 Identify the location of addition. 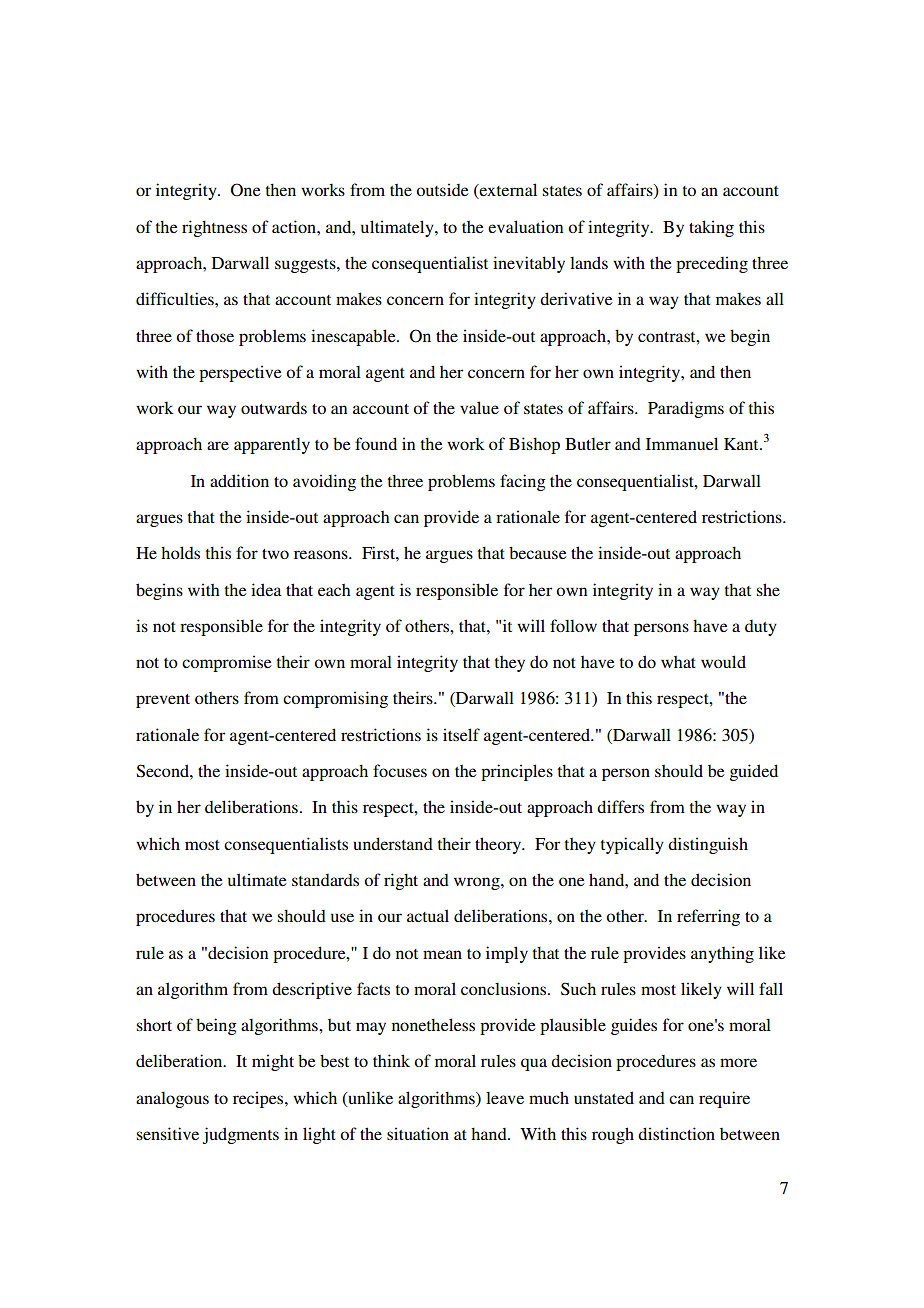
(239, 480).
